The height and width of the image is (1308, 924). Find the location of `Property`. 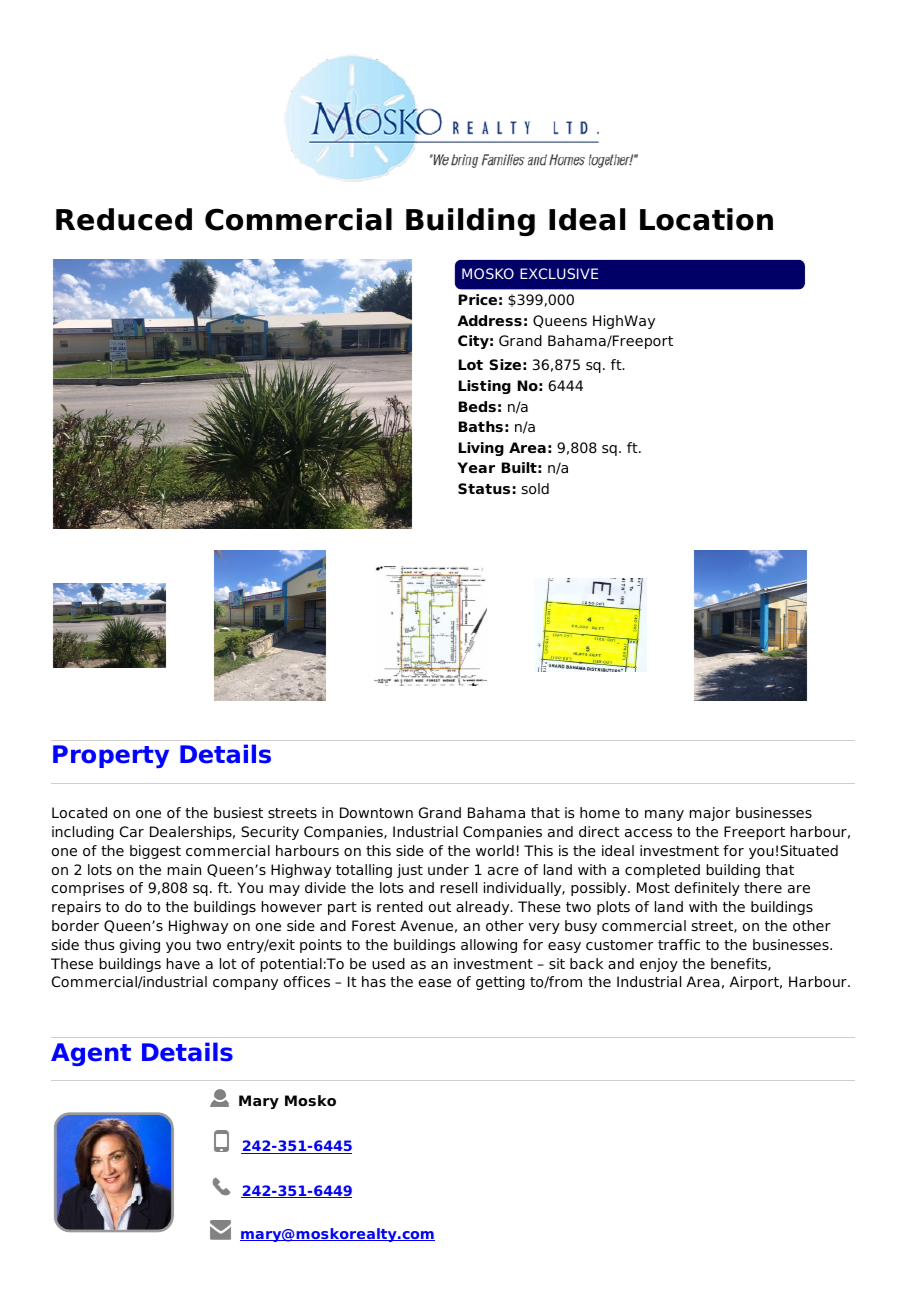

Property is located at coordinates (111, 756).
